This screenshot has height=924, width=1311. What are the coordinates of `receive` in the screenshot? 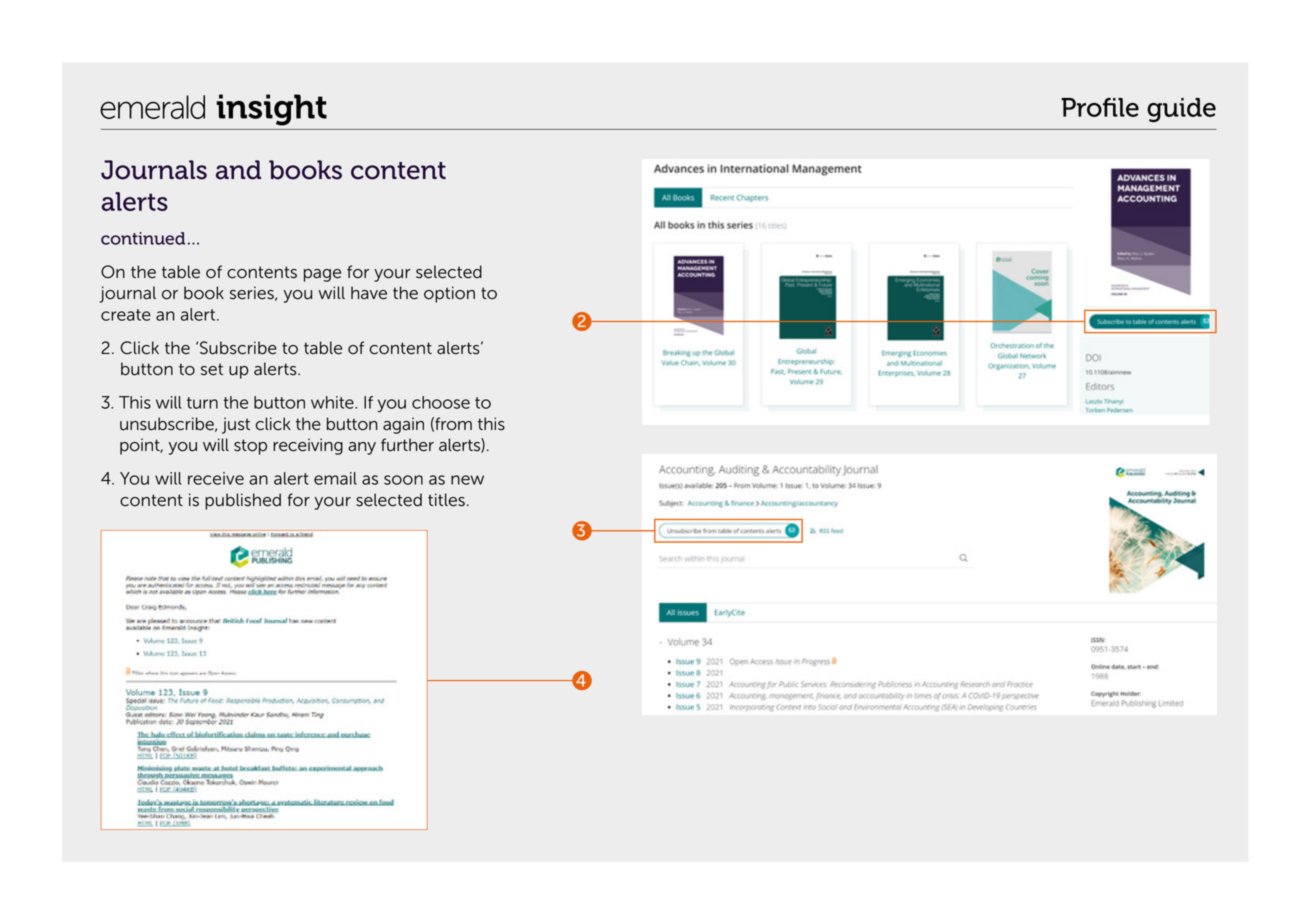 It's located at (216, 478).
